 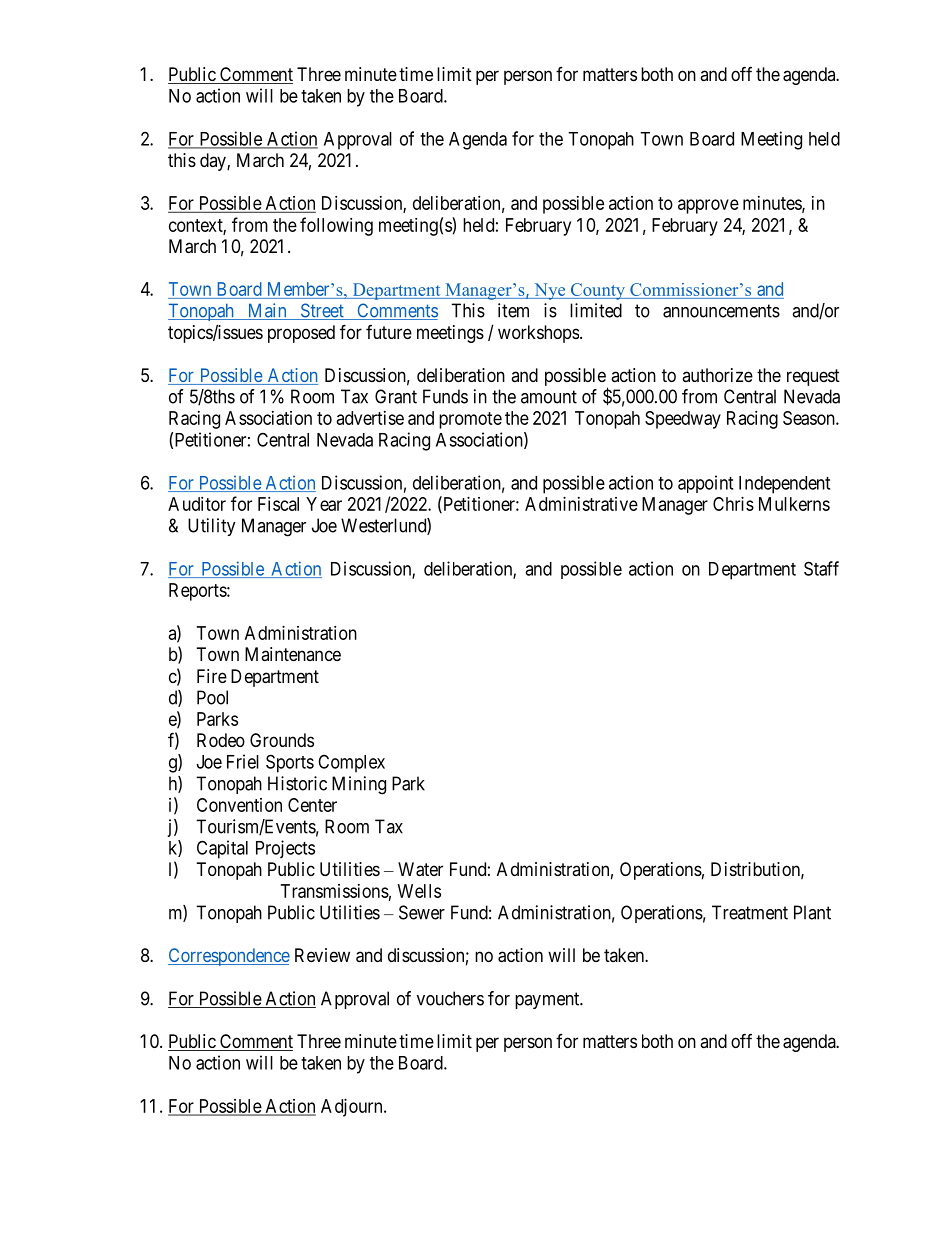 What do you see at coordinates (212, 527) in the image?
I see `Utility` at bounding box center [212, 527].
